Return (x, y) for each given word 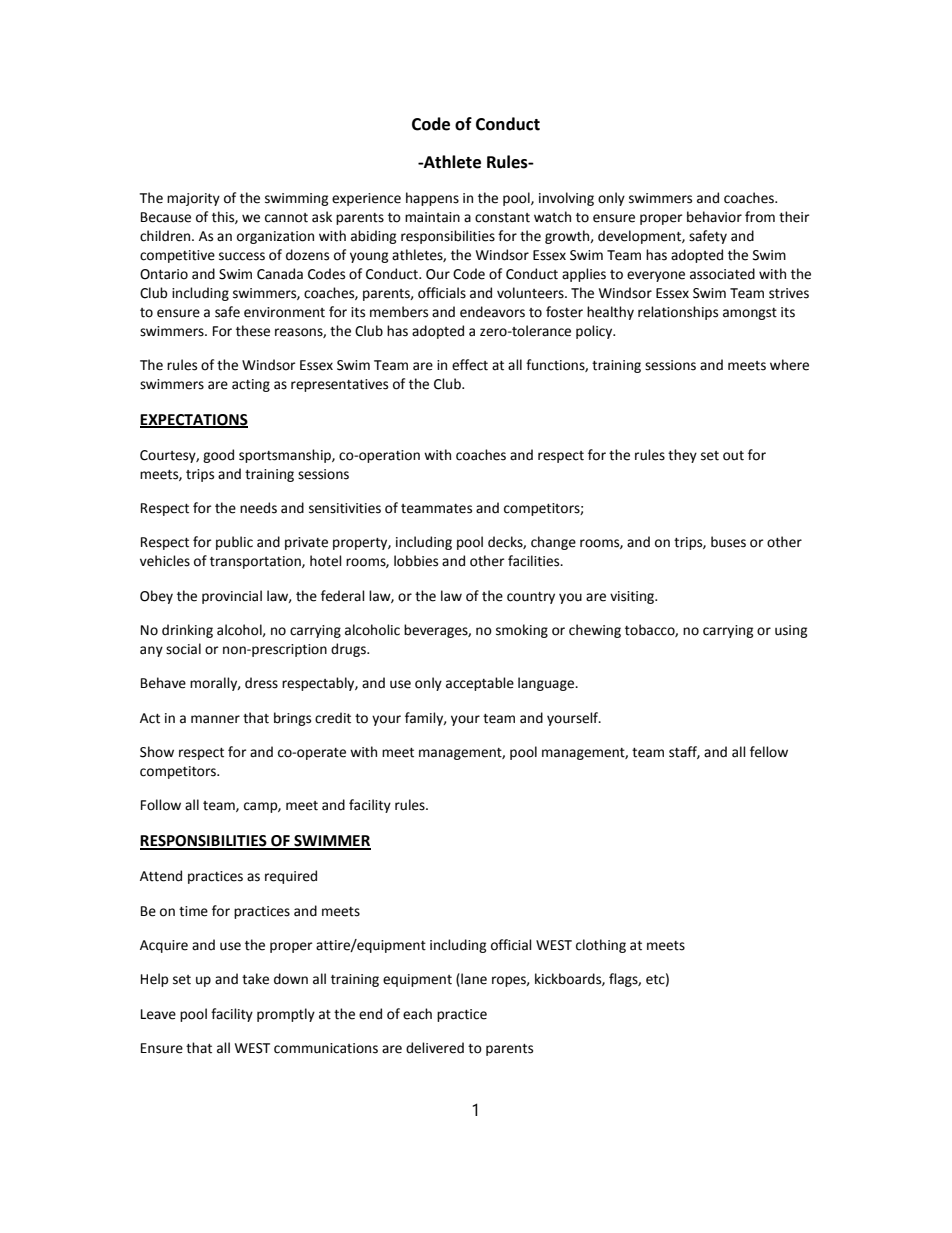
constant (502, 218)
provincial (232, 597)
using (791, 631)
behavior (714, 217)
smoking (522, 631)
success (242, 256)
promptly (286, 1015)
